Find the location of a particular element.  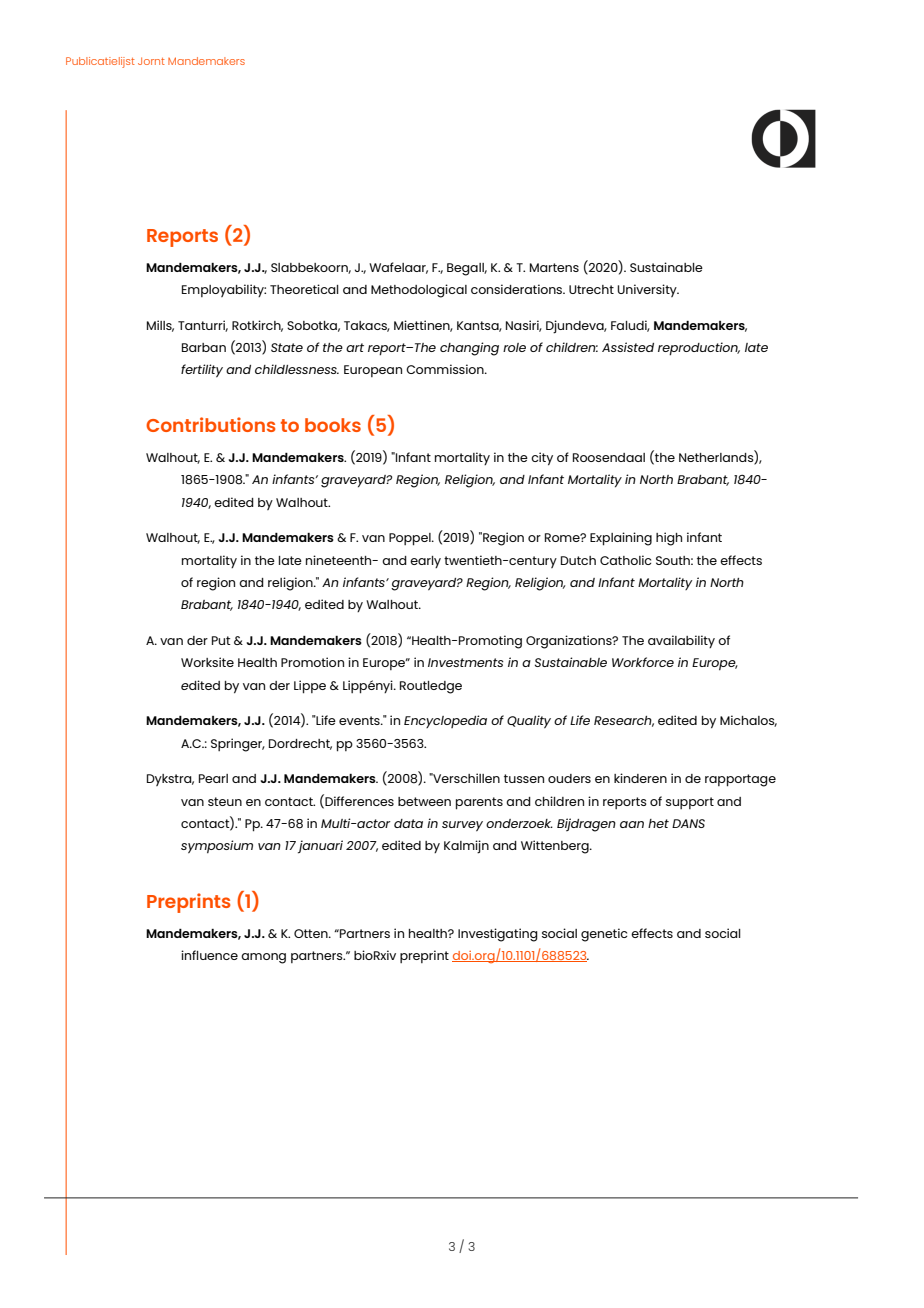

University is located at coordinates (648, 290).
